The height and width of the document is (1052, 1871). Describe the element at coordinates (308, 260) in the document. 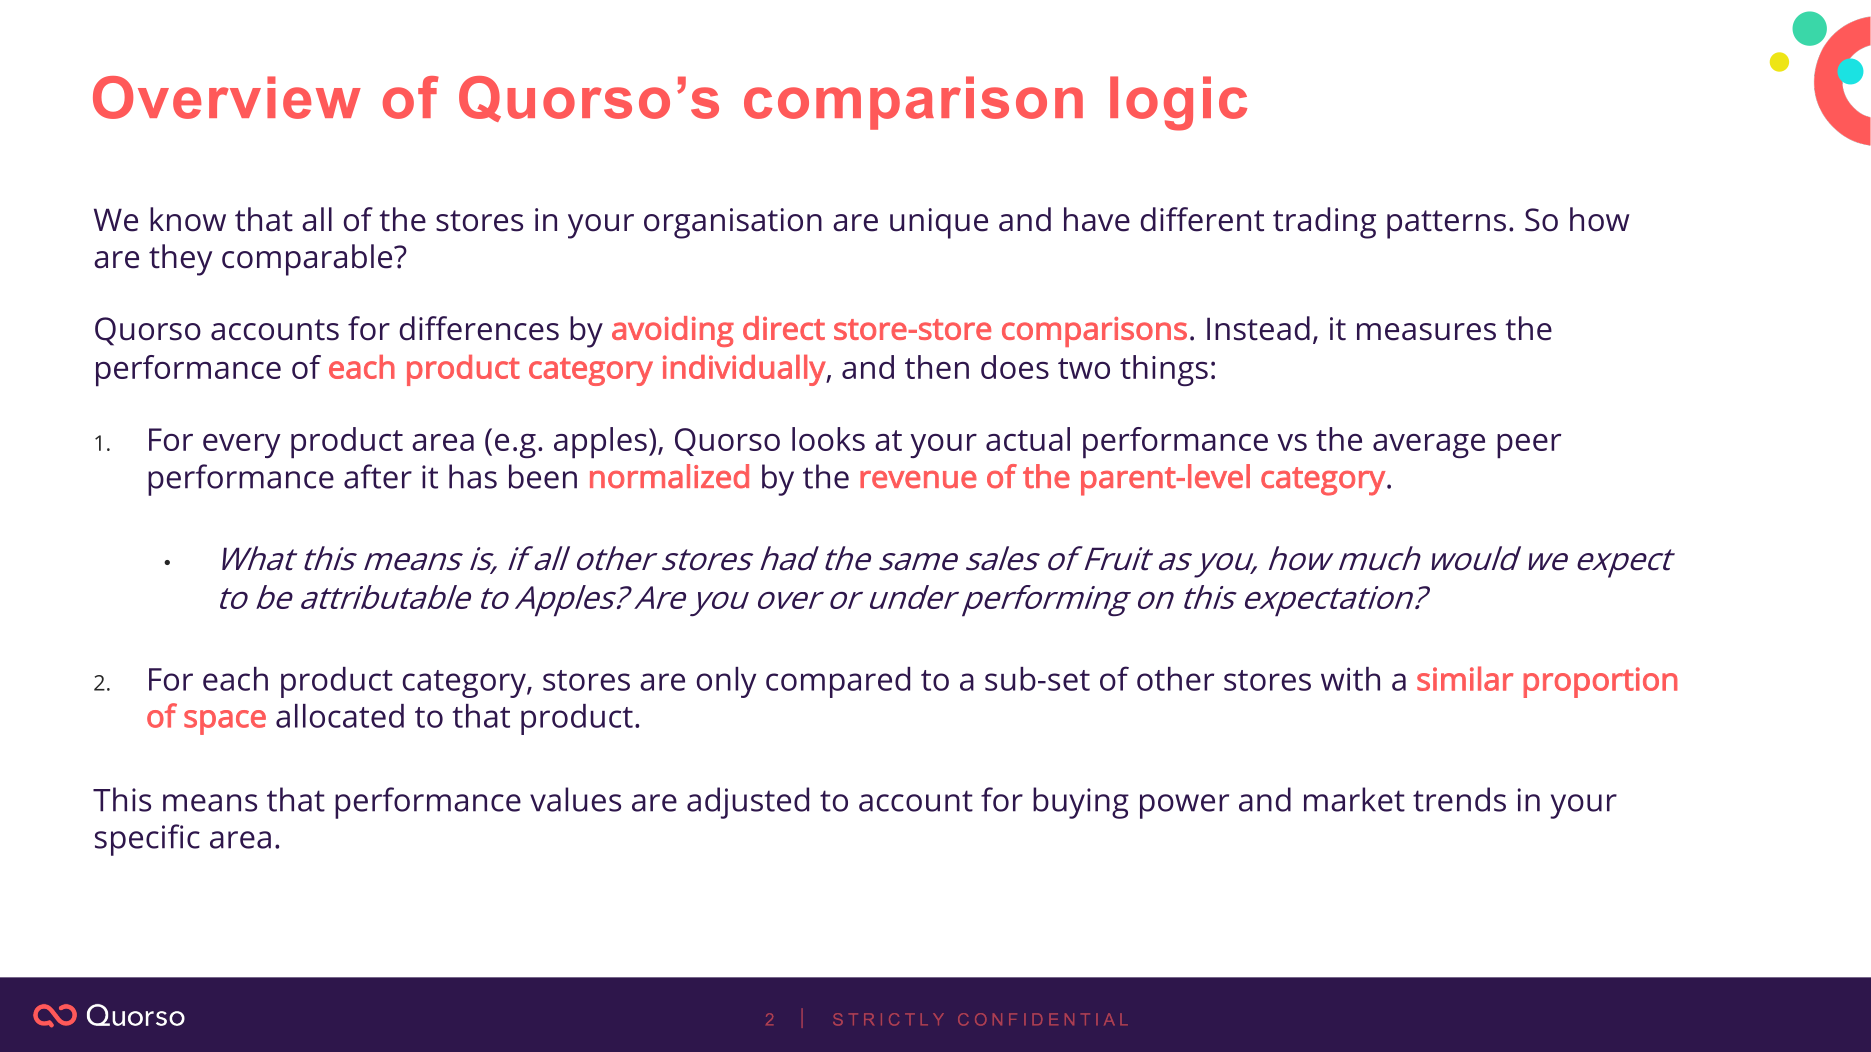

I see `comparable` at that location.
